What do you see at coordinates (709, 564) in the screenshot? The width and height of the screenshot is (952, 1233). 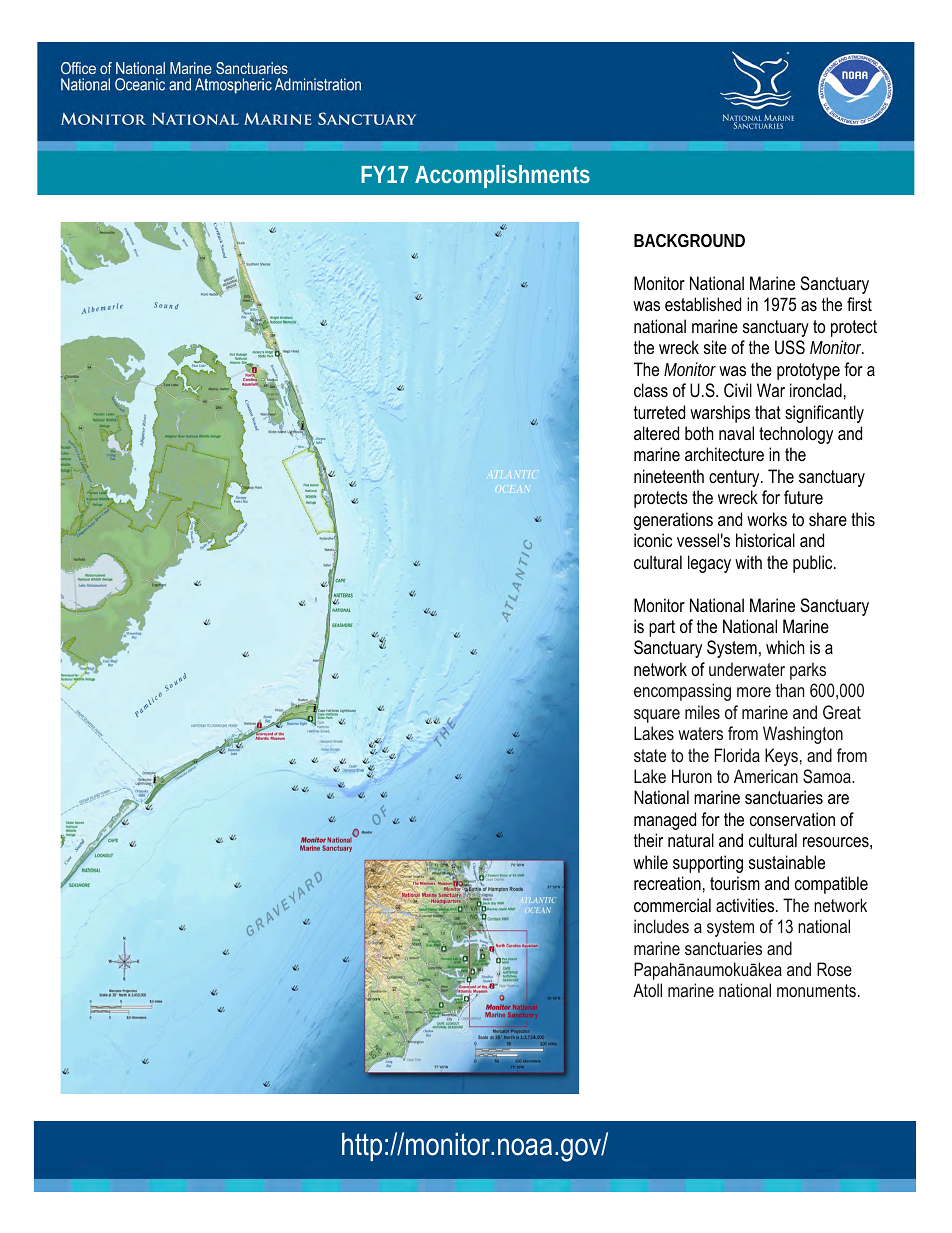 I see `legacy` at bounding box center [709, 564].
